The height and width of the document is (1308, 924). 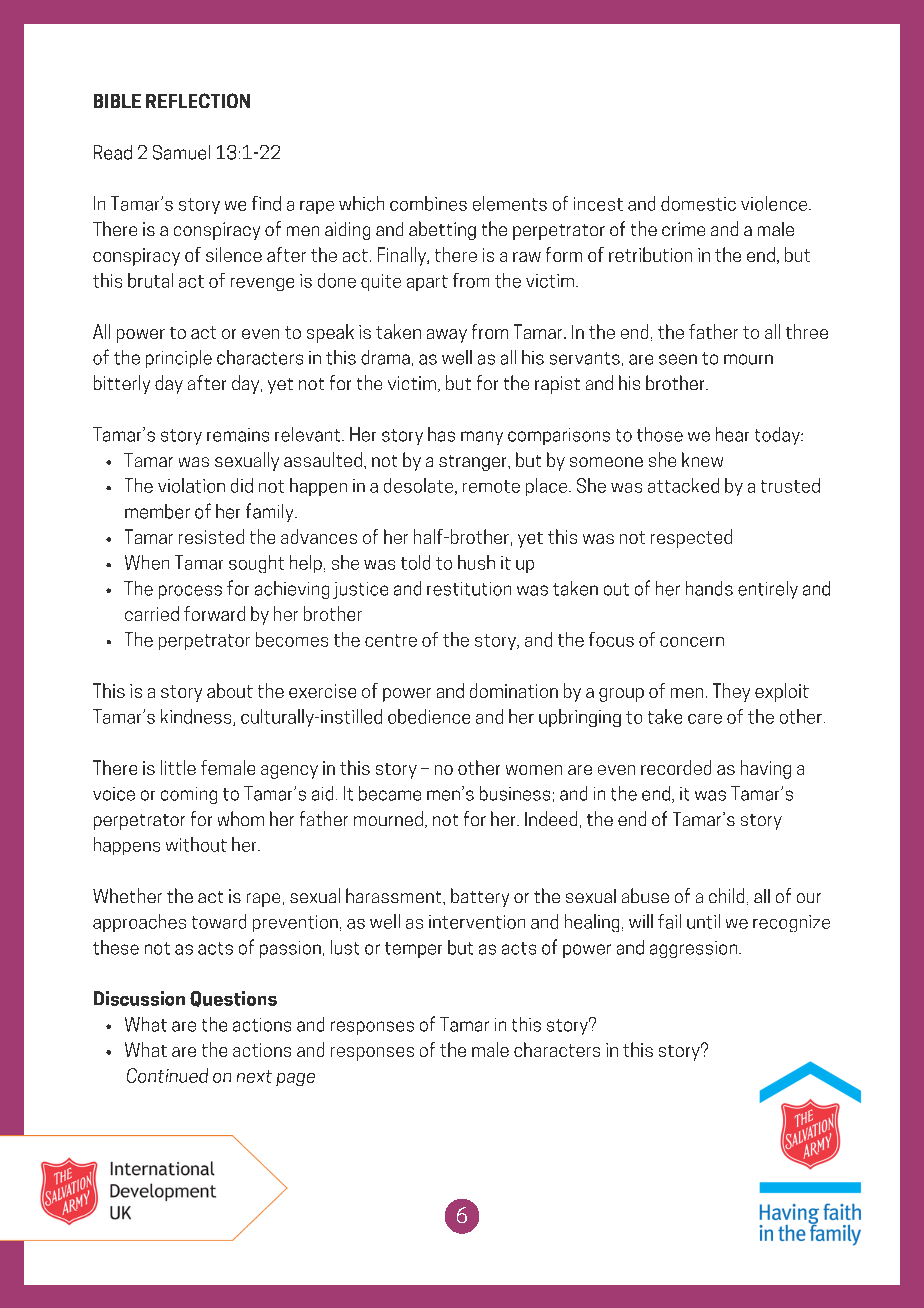 I want to click on restitution, so click(x=469, y=589).
